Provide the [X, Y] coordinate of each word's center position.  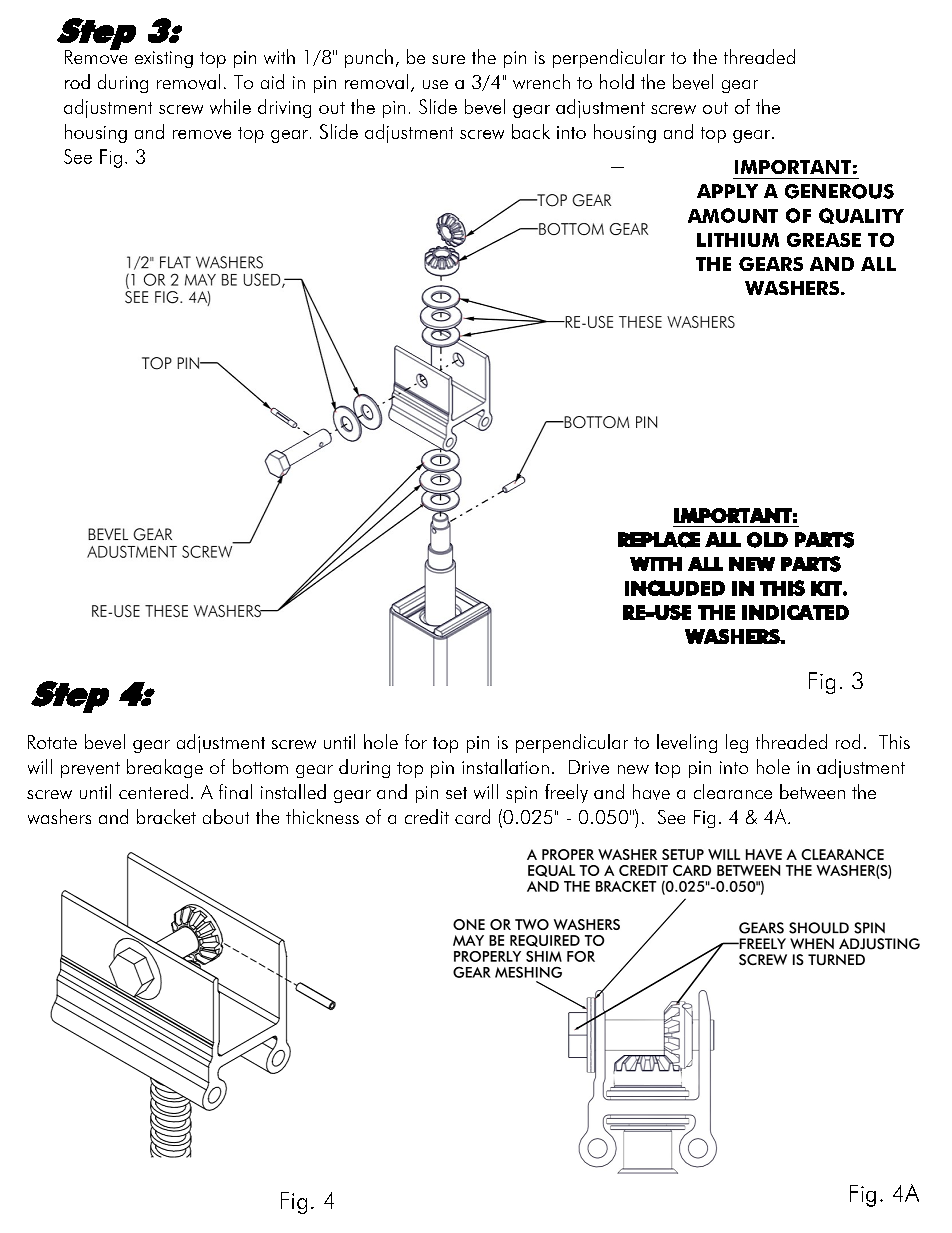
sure [448, 59]
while [230, 106]
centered [153, 791]
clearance [733, 791]
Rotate [52, 742]
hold [617, 81]
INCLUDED [675, 588]
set [456, 793]
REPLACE [659, 540]
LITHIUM [738, 240]
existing [164, 59]
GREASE [824, 240]
